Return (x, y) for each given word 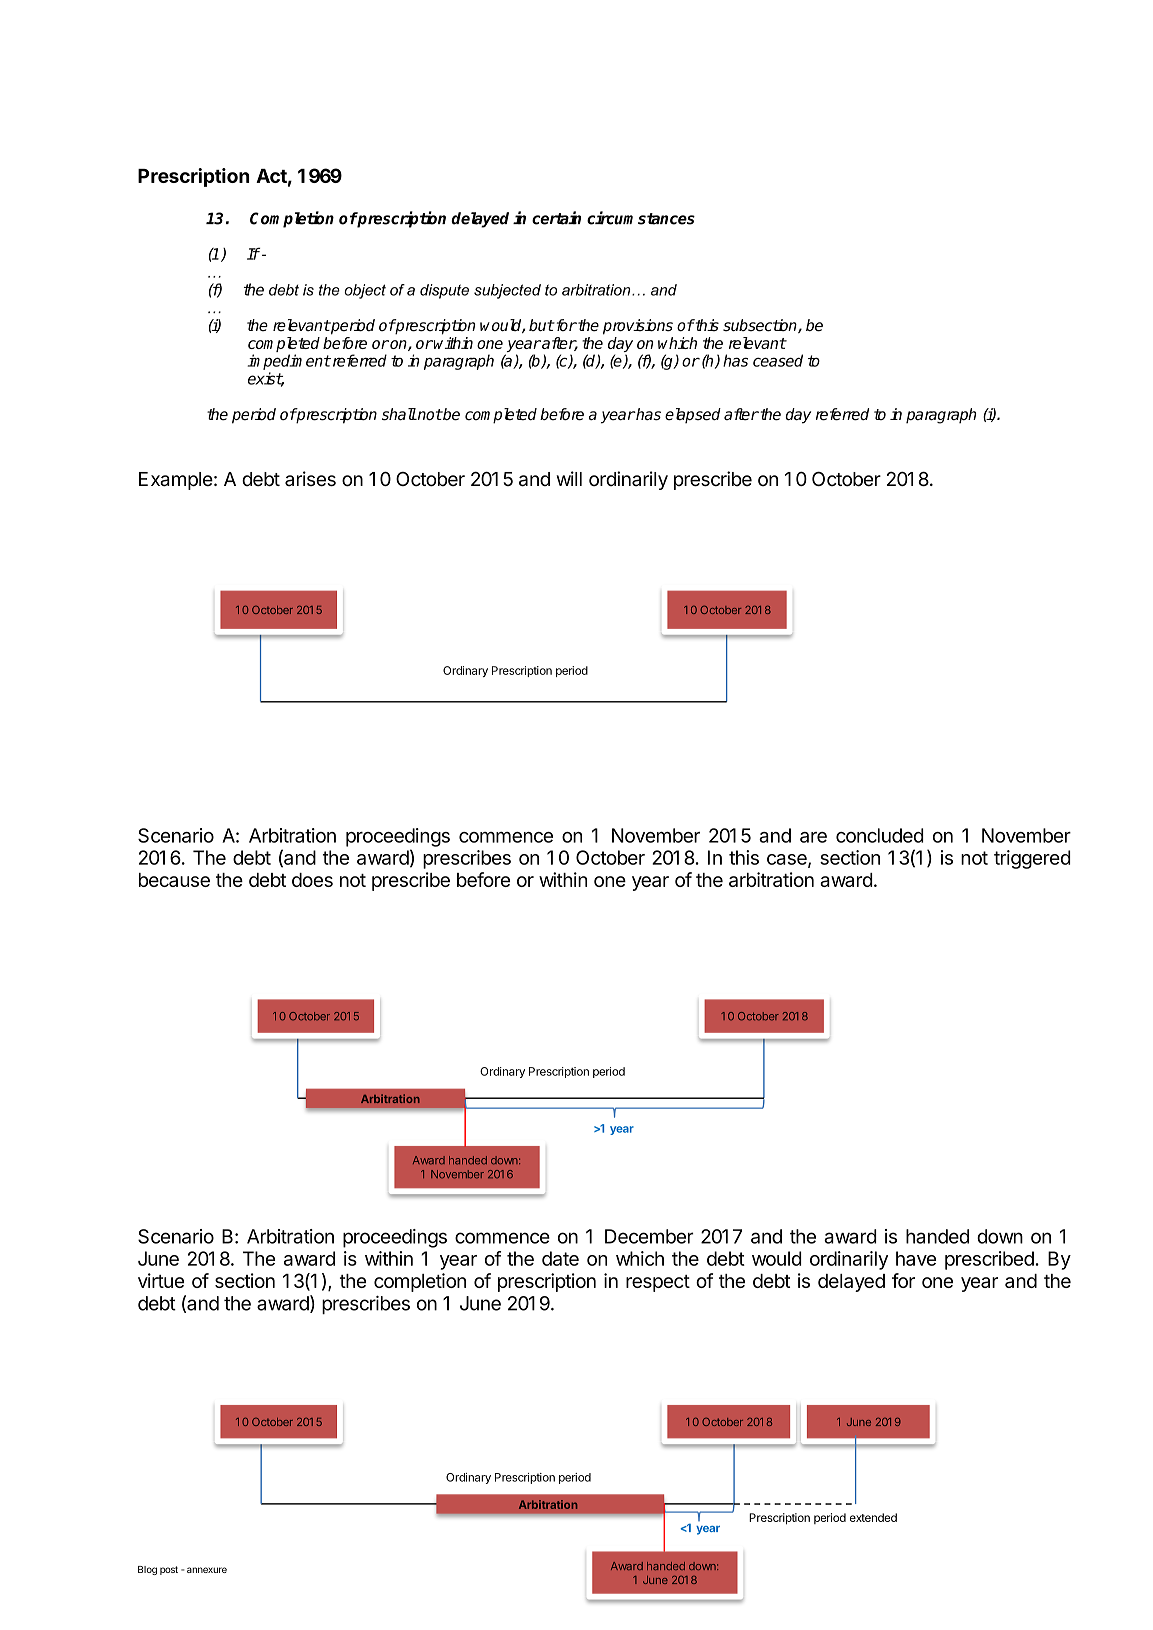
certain (556, 218)
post (169, 1570)
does (312, 880)
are (813, 837)
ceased (778, 360)
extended (873, 1517)
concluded (880, 835)
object (365, 291)
